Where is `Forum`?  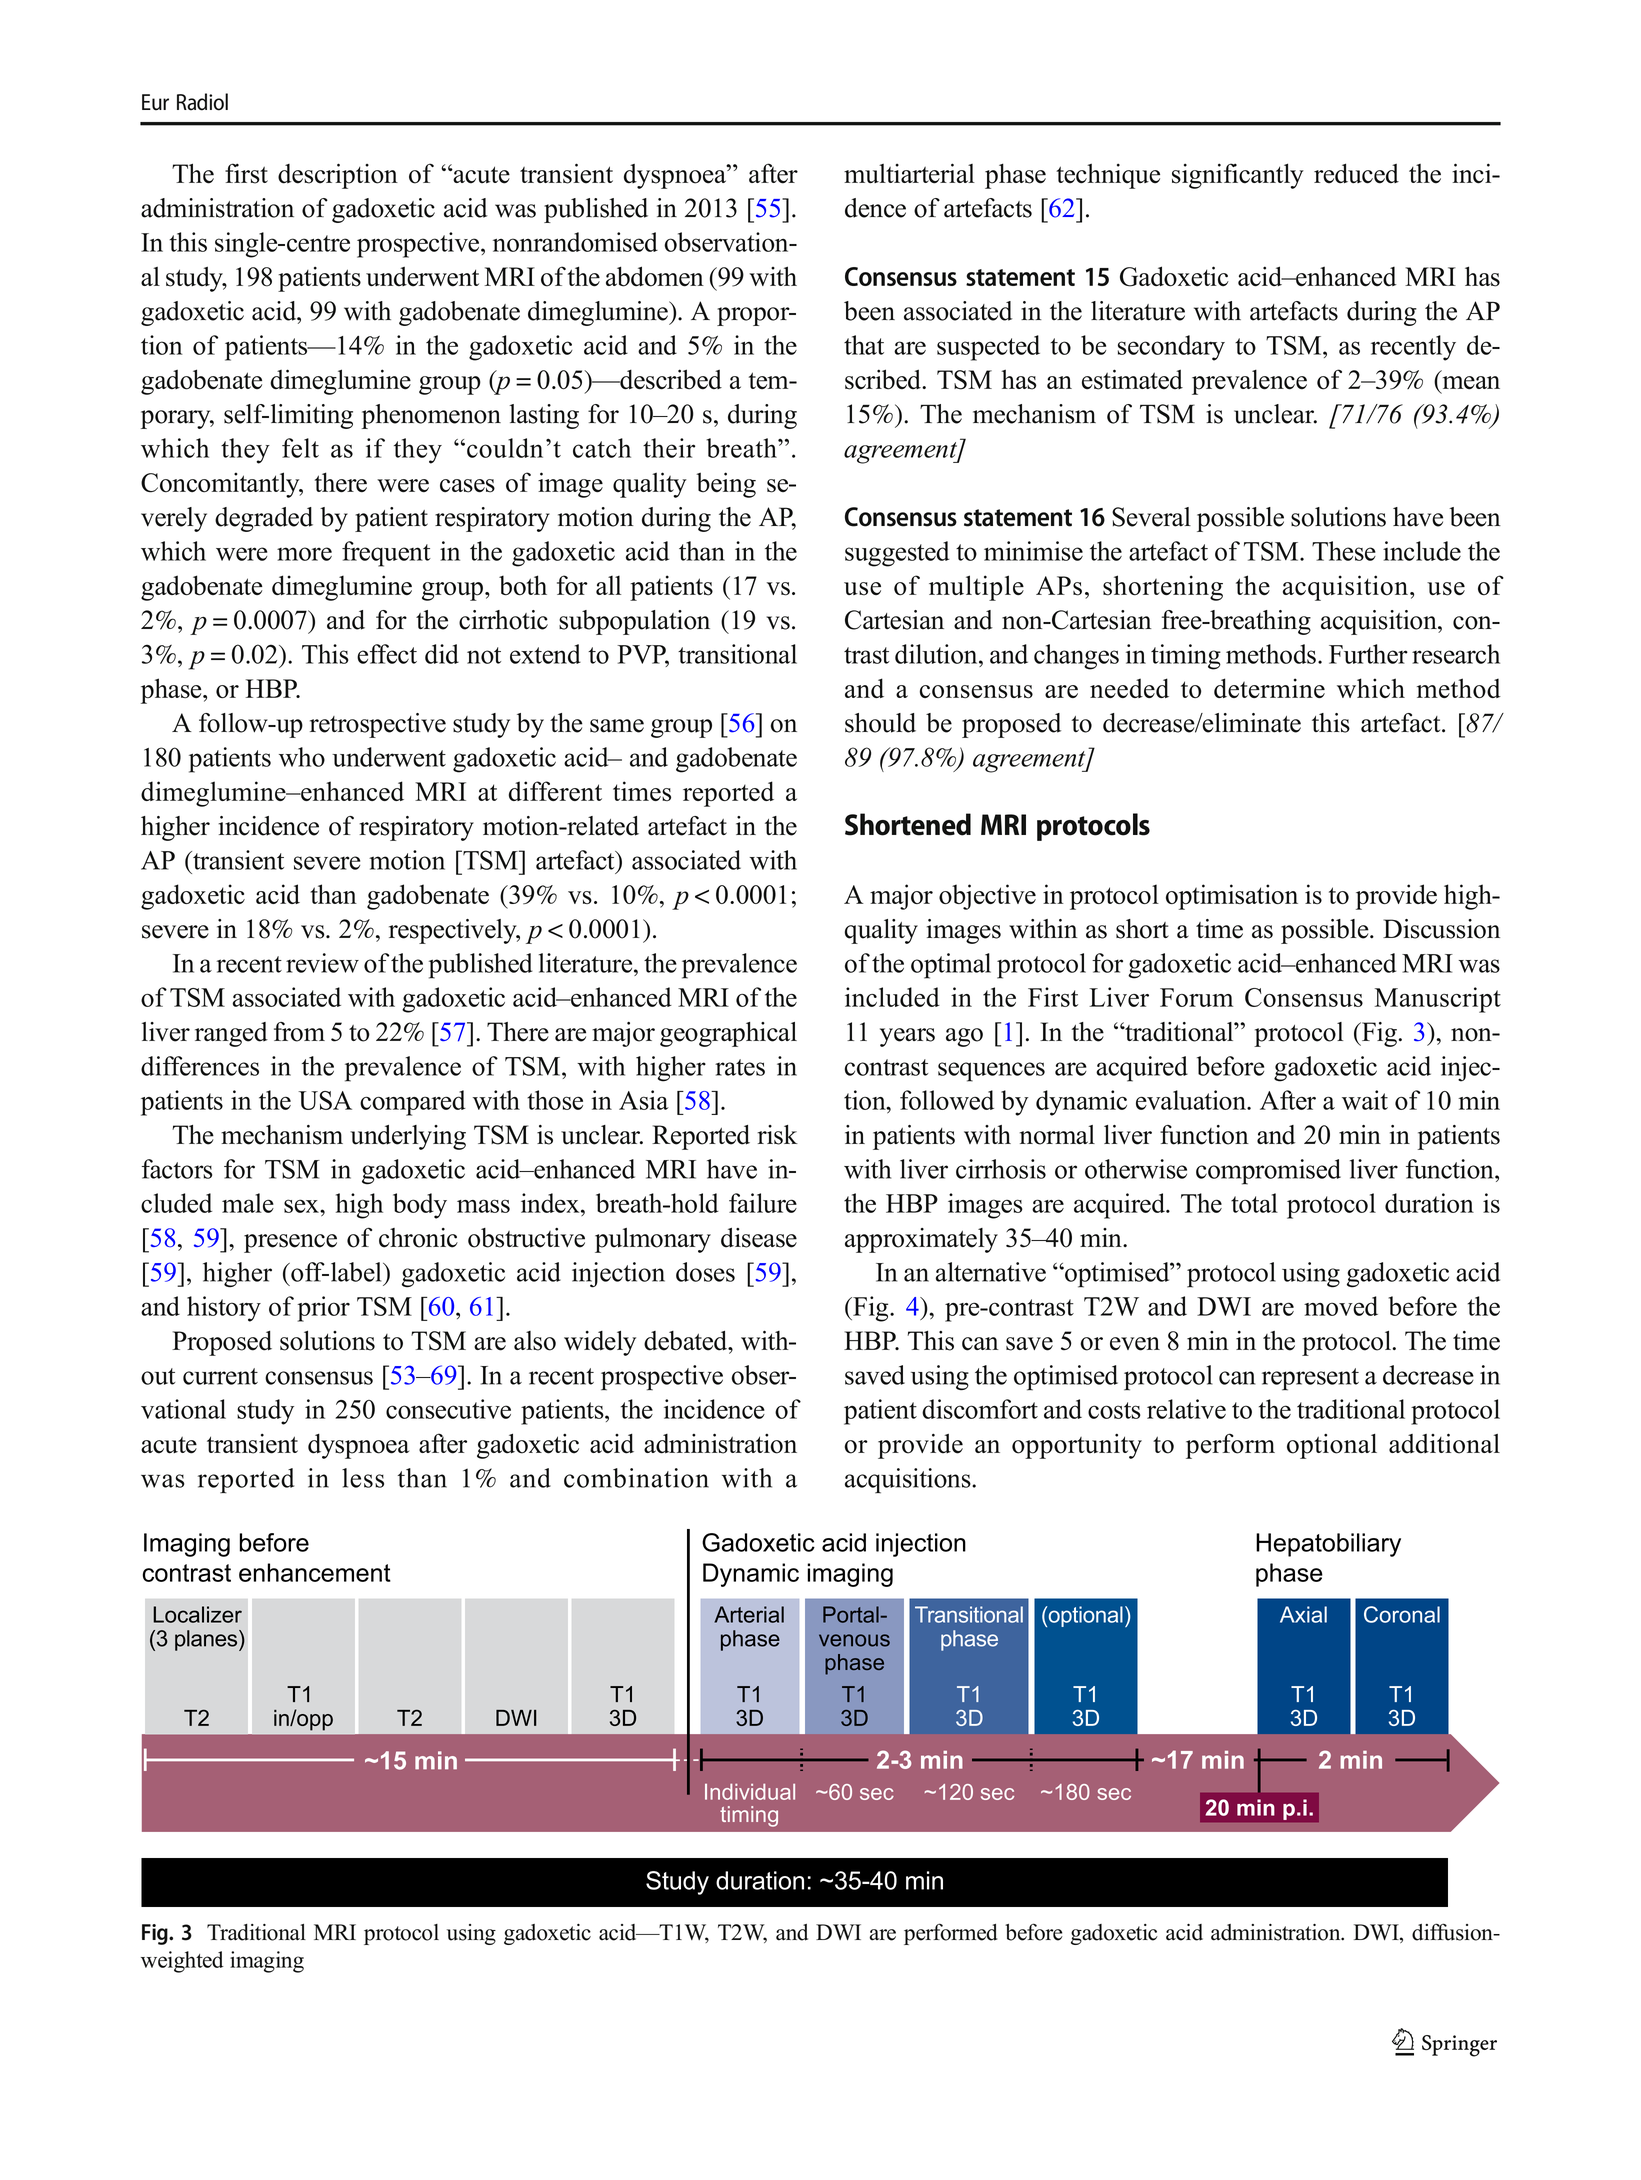
Forum is located at coordinates (1196, 997).
